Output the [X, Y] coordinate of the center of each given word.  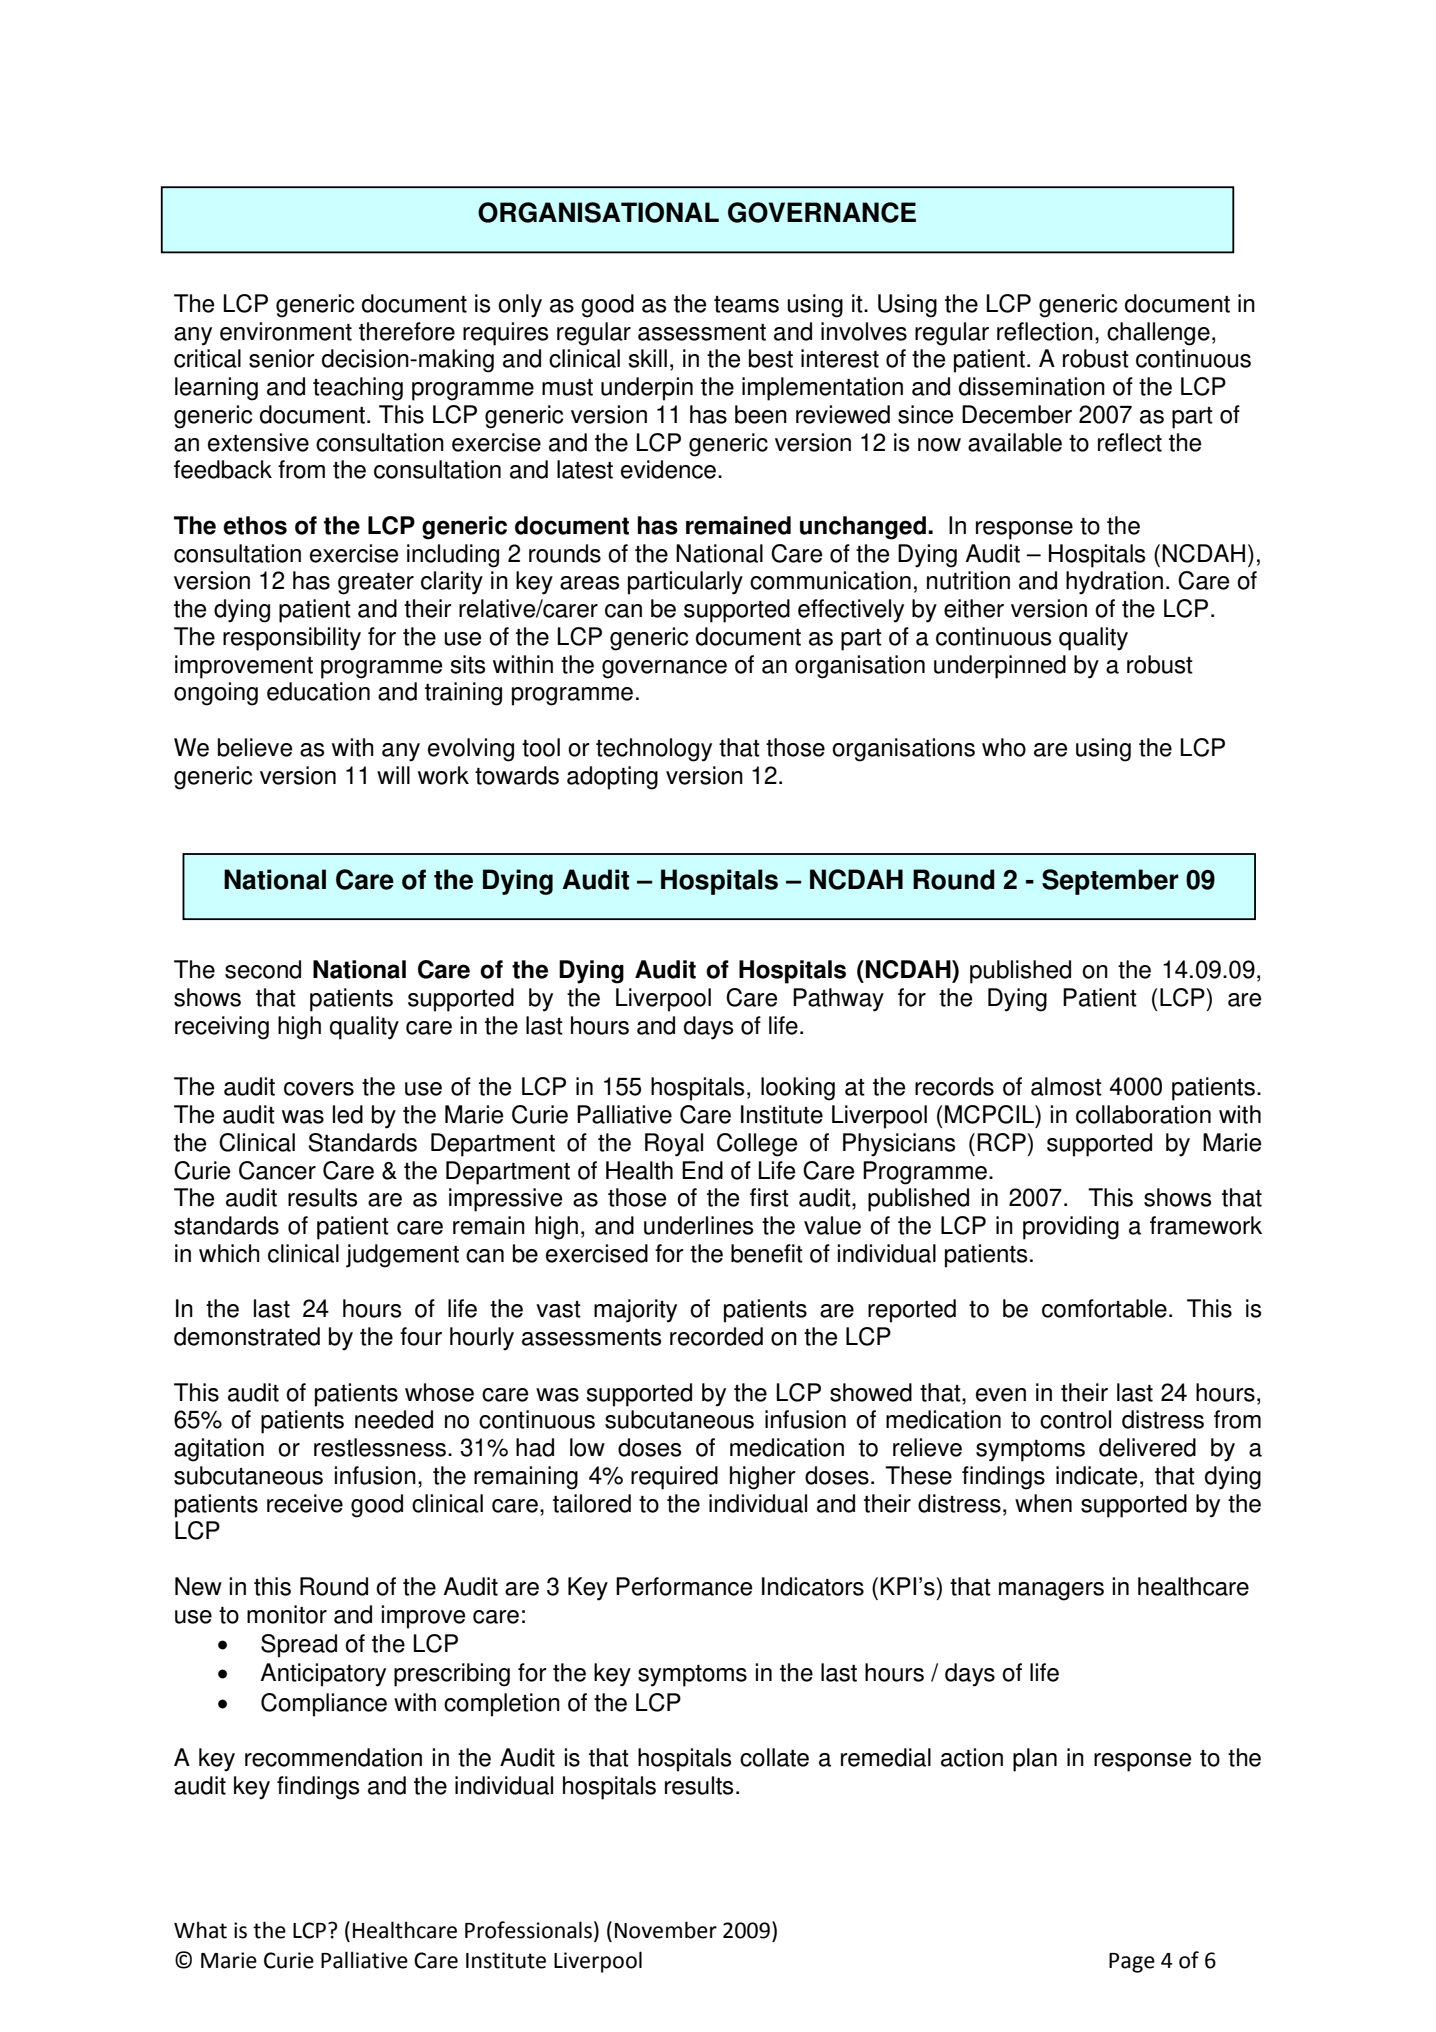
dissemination [1032, 386]
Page [1132, 1963]
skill [648, 358]
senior [282, 358]
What [200, 1930]
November [666, 1930]
